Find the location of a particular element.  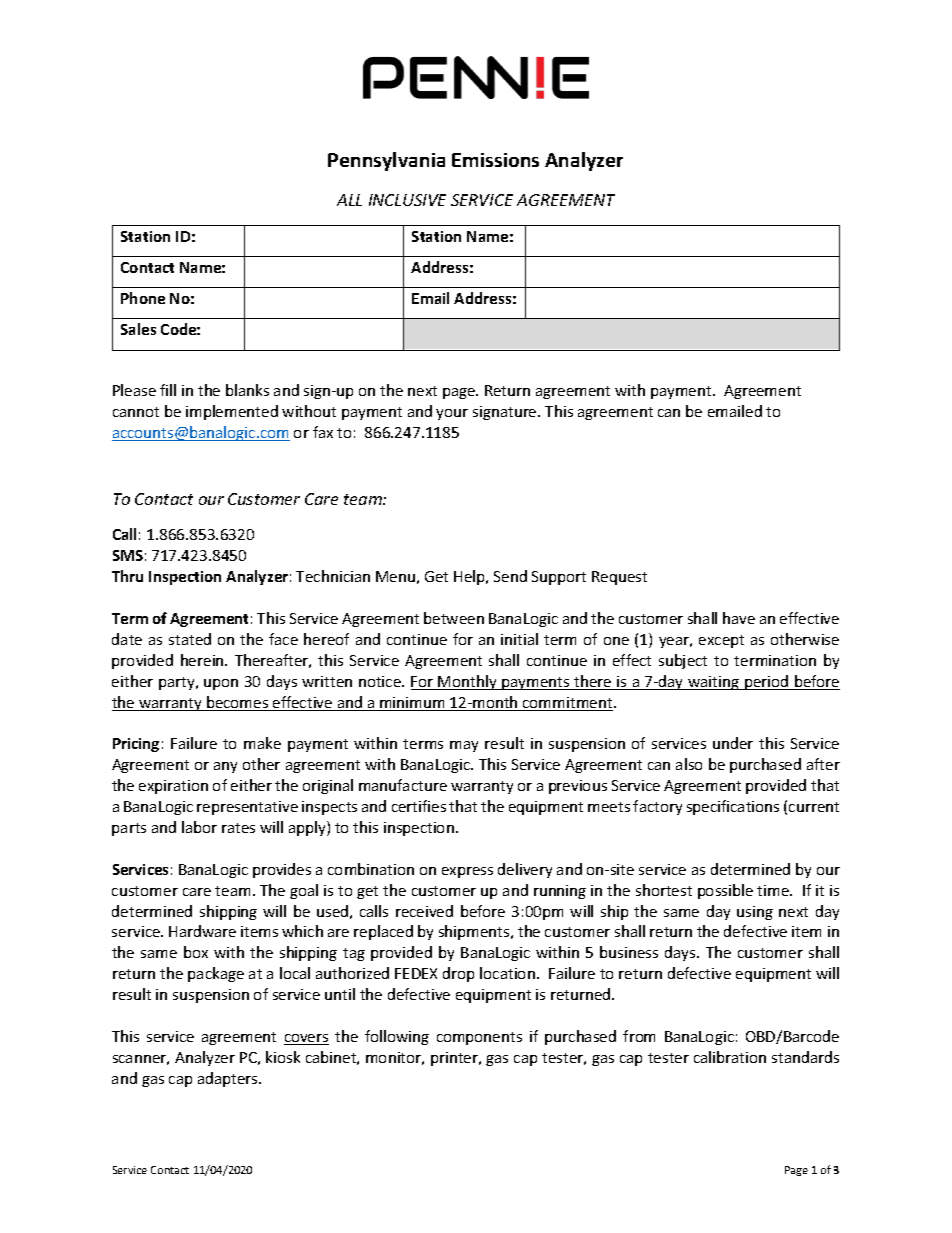

INCLUSIVE is located at coordinates (407, 200).
